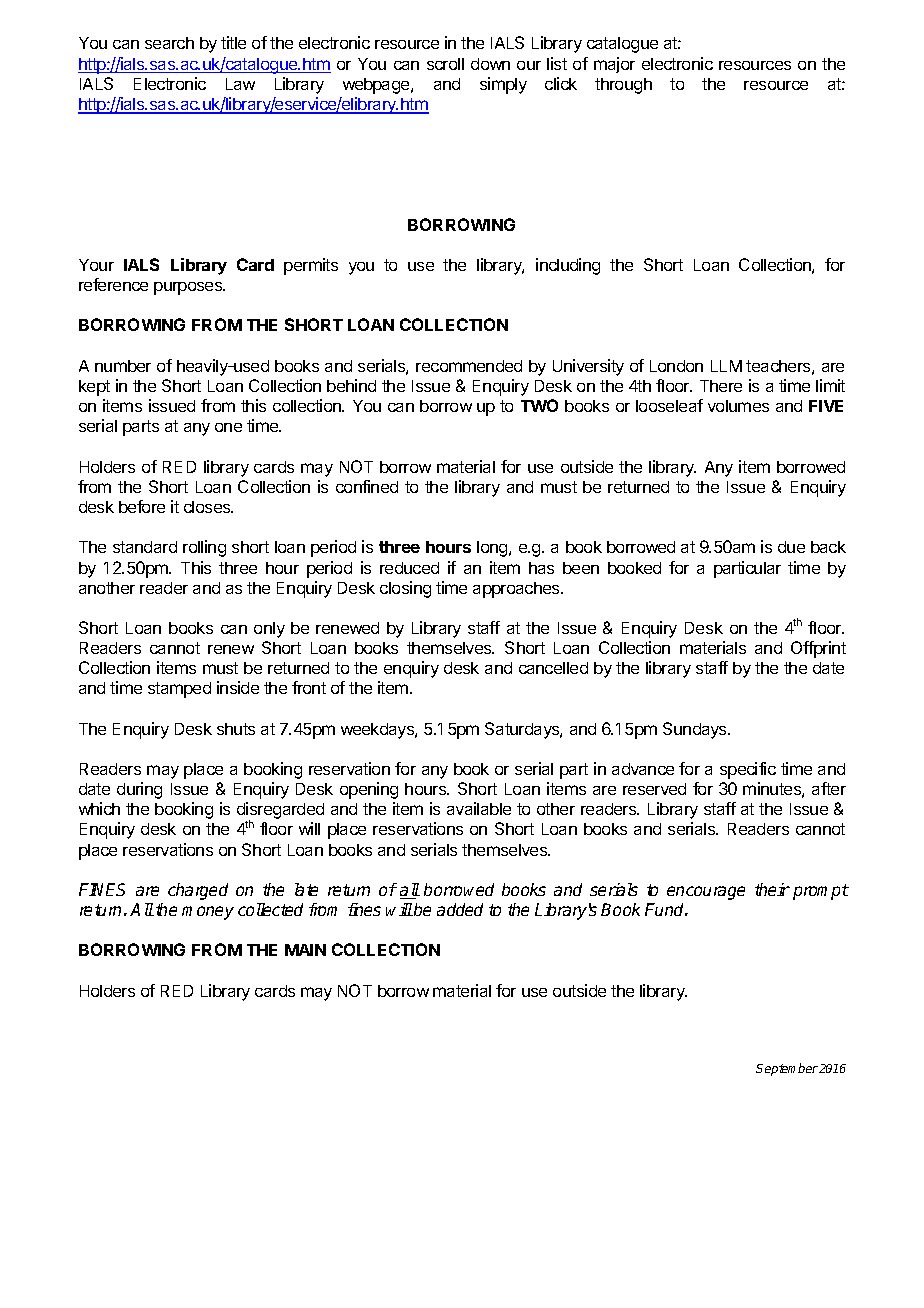 Image resolution: width=924 pixels, height=1308 pixels. What do you see at coordinates (179, 690) in the screenshot?
I see `stamped` at bounding box center [179, 690].
